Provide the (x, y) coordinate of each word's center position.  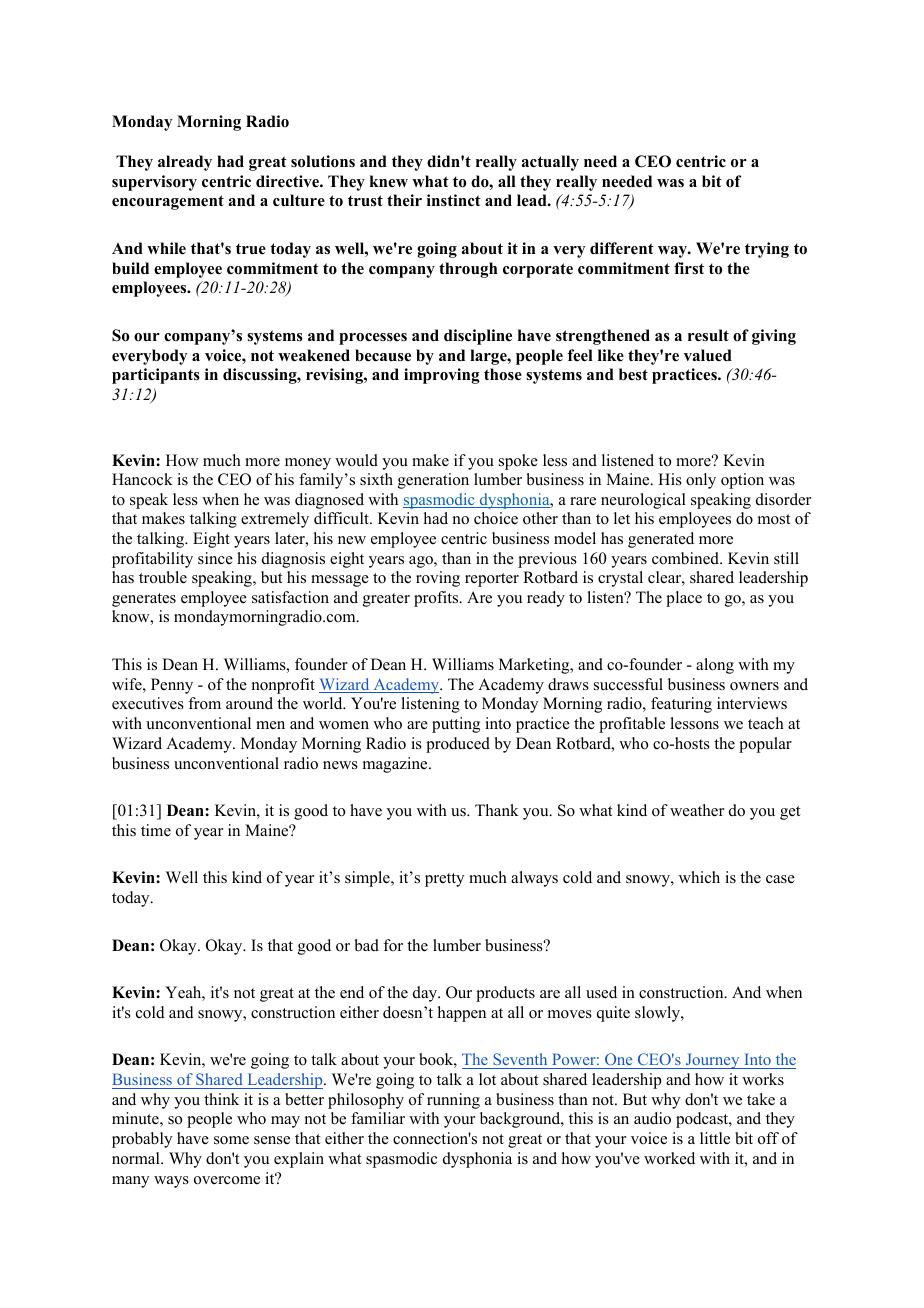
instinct (454, 200)
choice (496, 518)
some (231, 1140)
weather (697, 810)
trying (767, 250)
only (701, 481)
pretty (444, 880)
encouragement (168, 202)
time (156, 830)
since (215, 558)
